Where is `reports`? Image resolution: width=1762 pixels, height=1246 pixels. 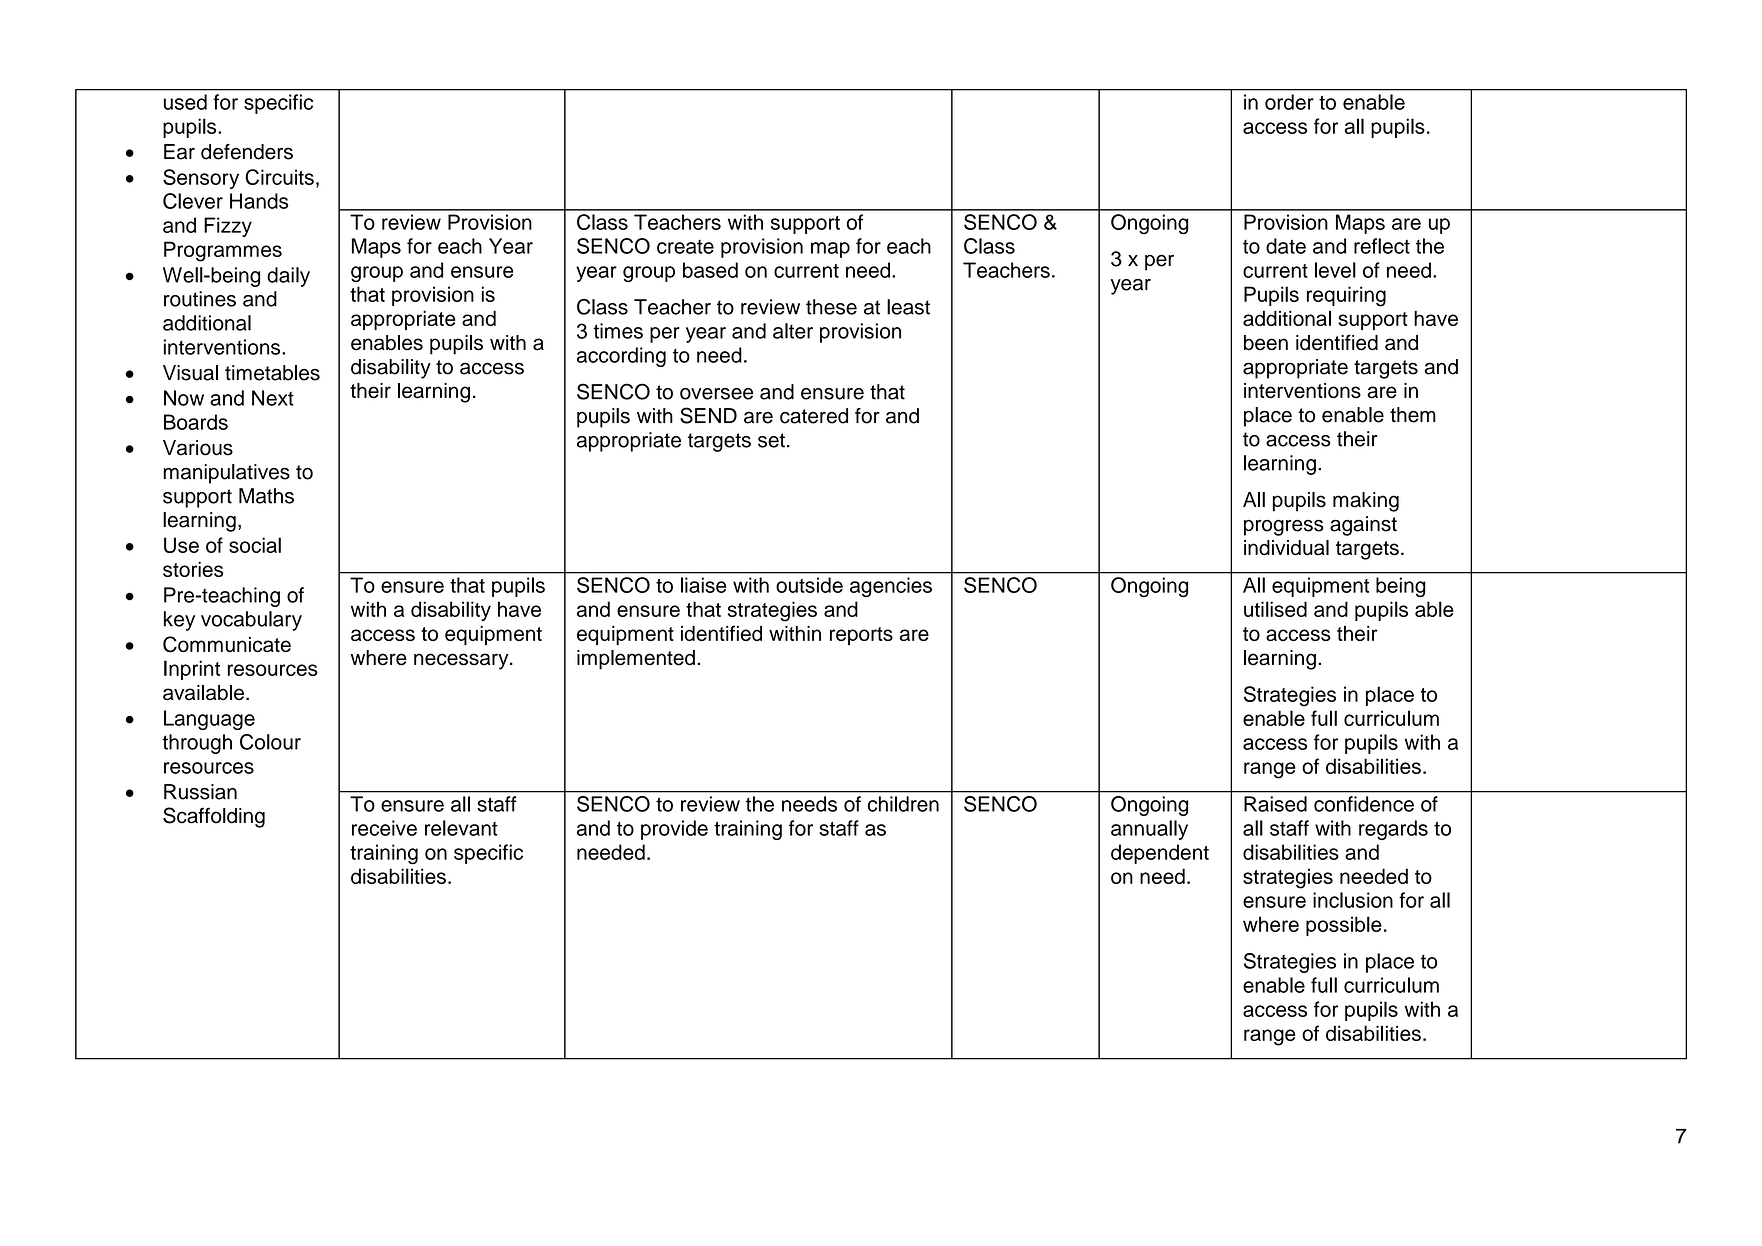
reports is located at coordinates (861, 636).
